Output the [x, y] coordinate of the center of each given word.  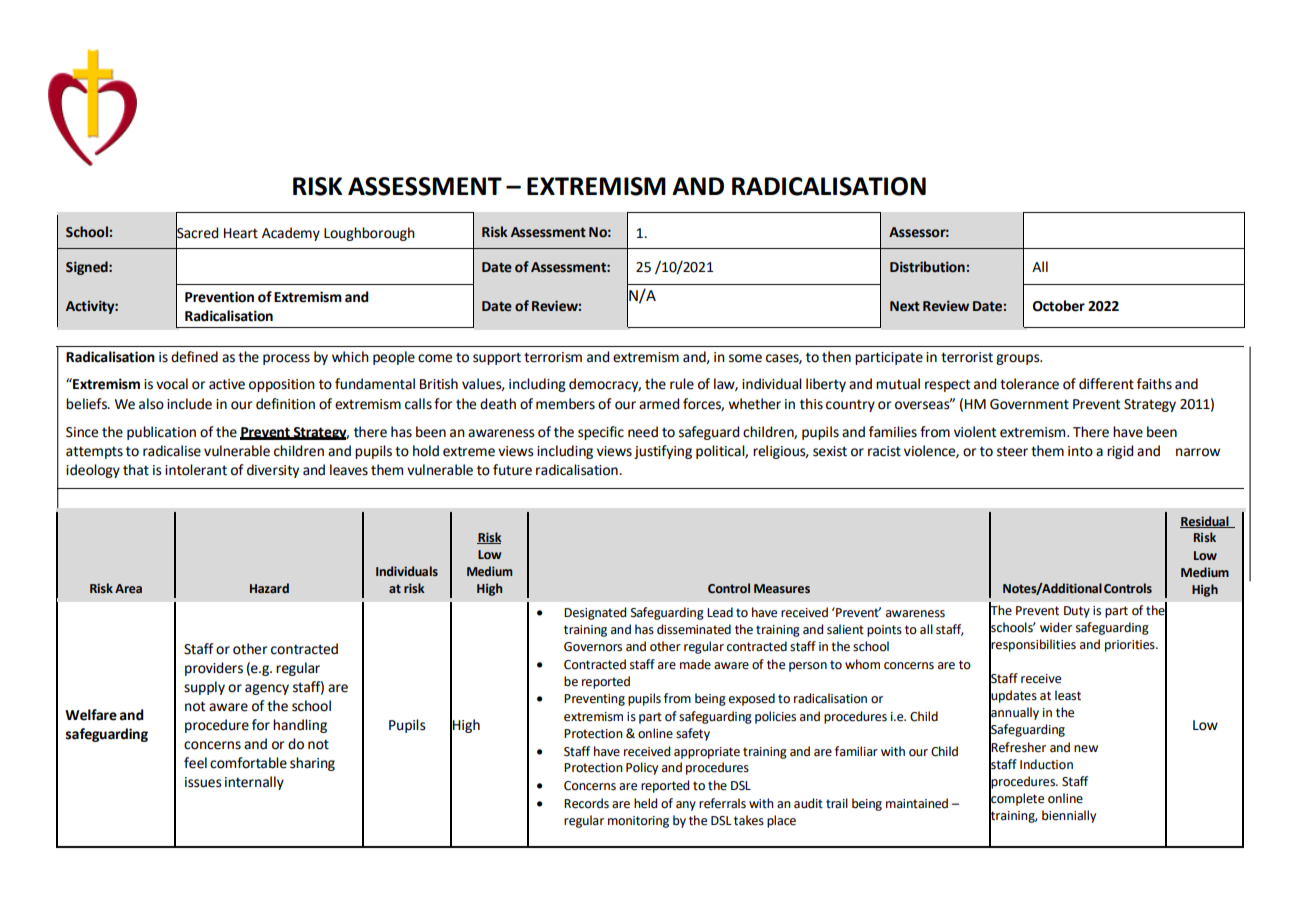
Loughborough [369, 234]
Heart [241, 233]
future [512, 470]
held [645, 803]
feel [195, 763]
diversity [273, 471]
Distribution [927, 267]
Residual [1205, 522]
